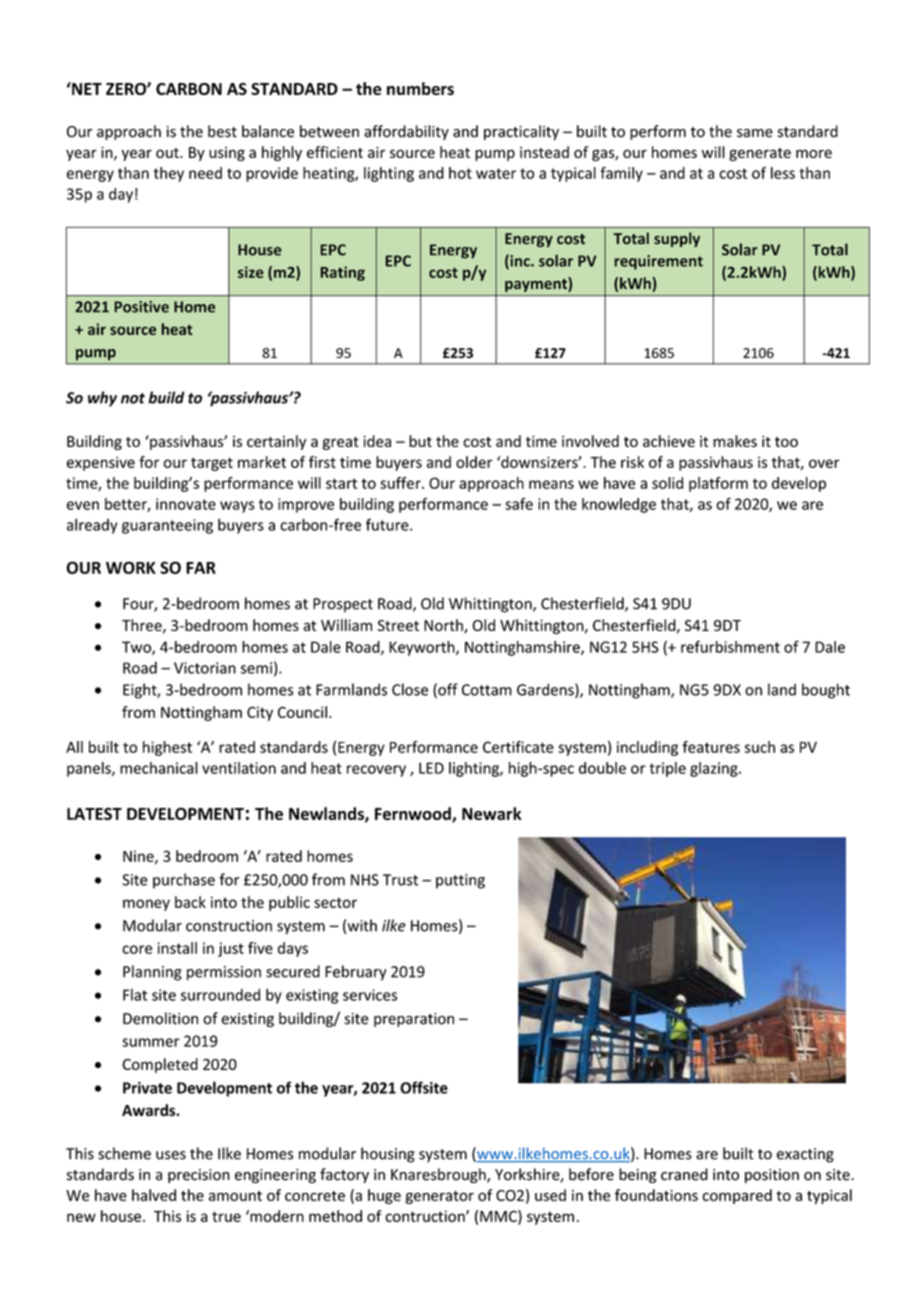 The image size is (924, 1308). I want to click on generator, so click(439, 1197).
